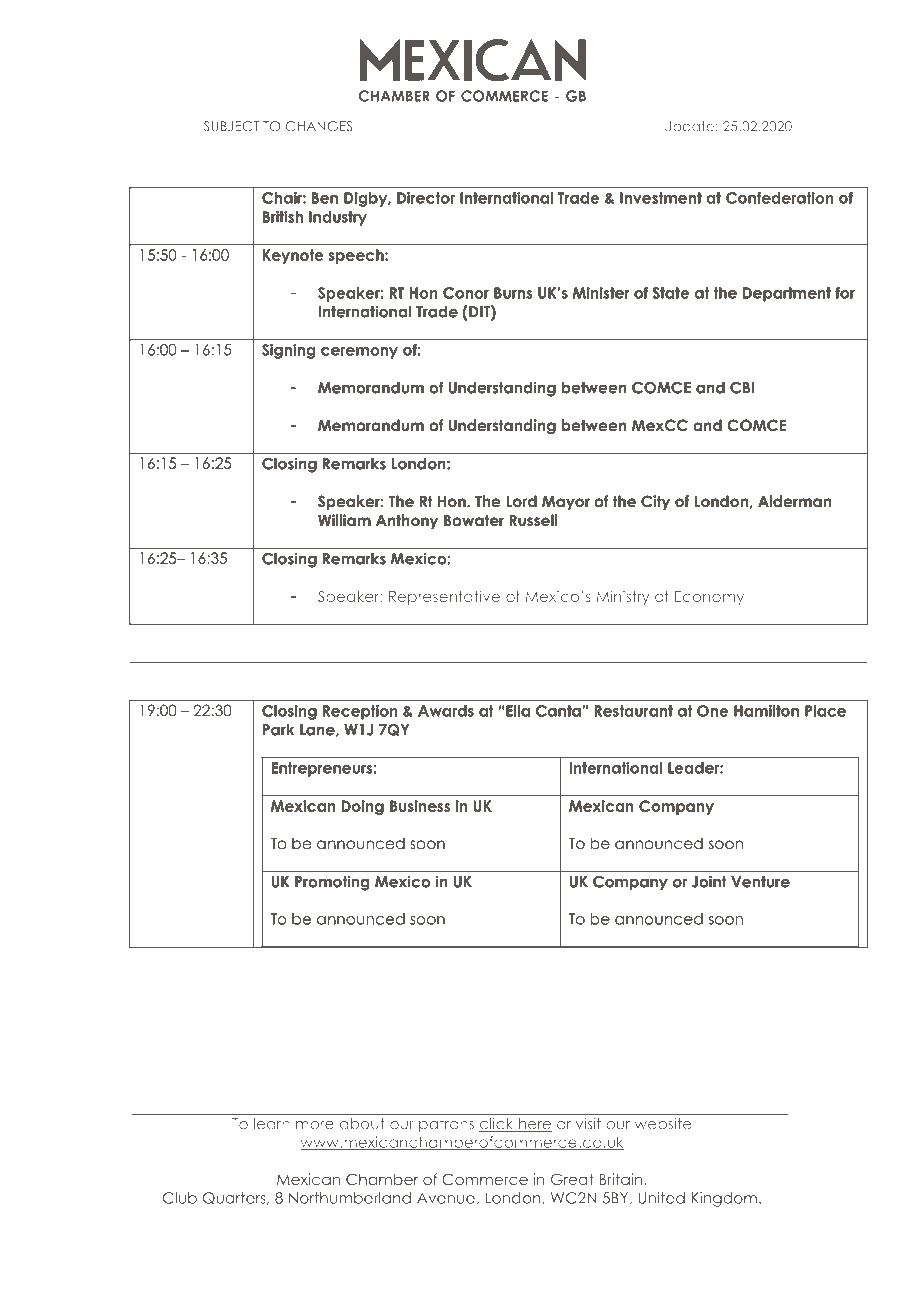 This image has height=1309, width=924. I want to click on SUBJECT, so click(231, 126).
